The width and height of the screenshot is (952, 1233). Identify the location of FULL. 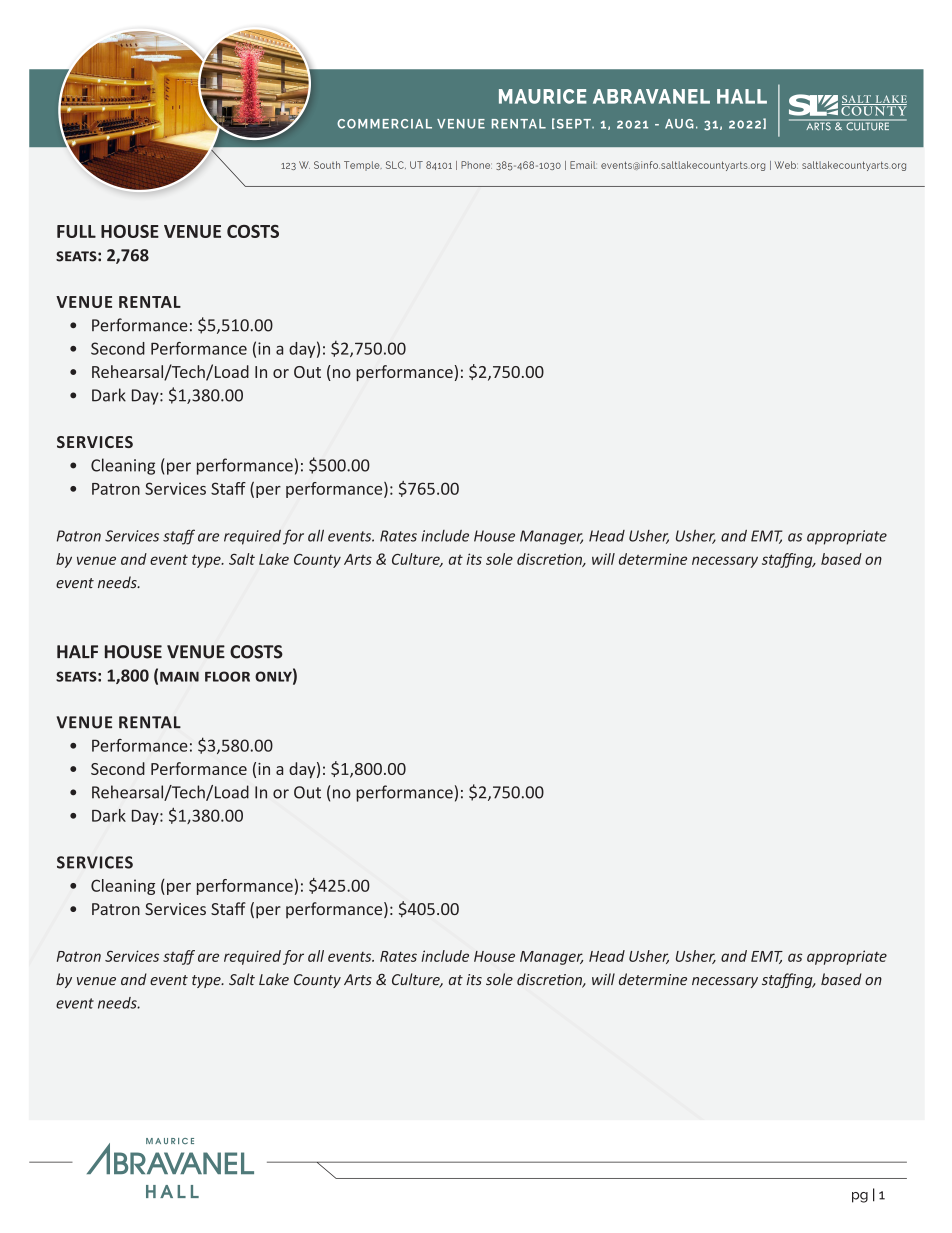
(76, 231).
